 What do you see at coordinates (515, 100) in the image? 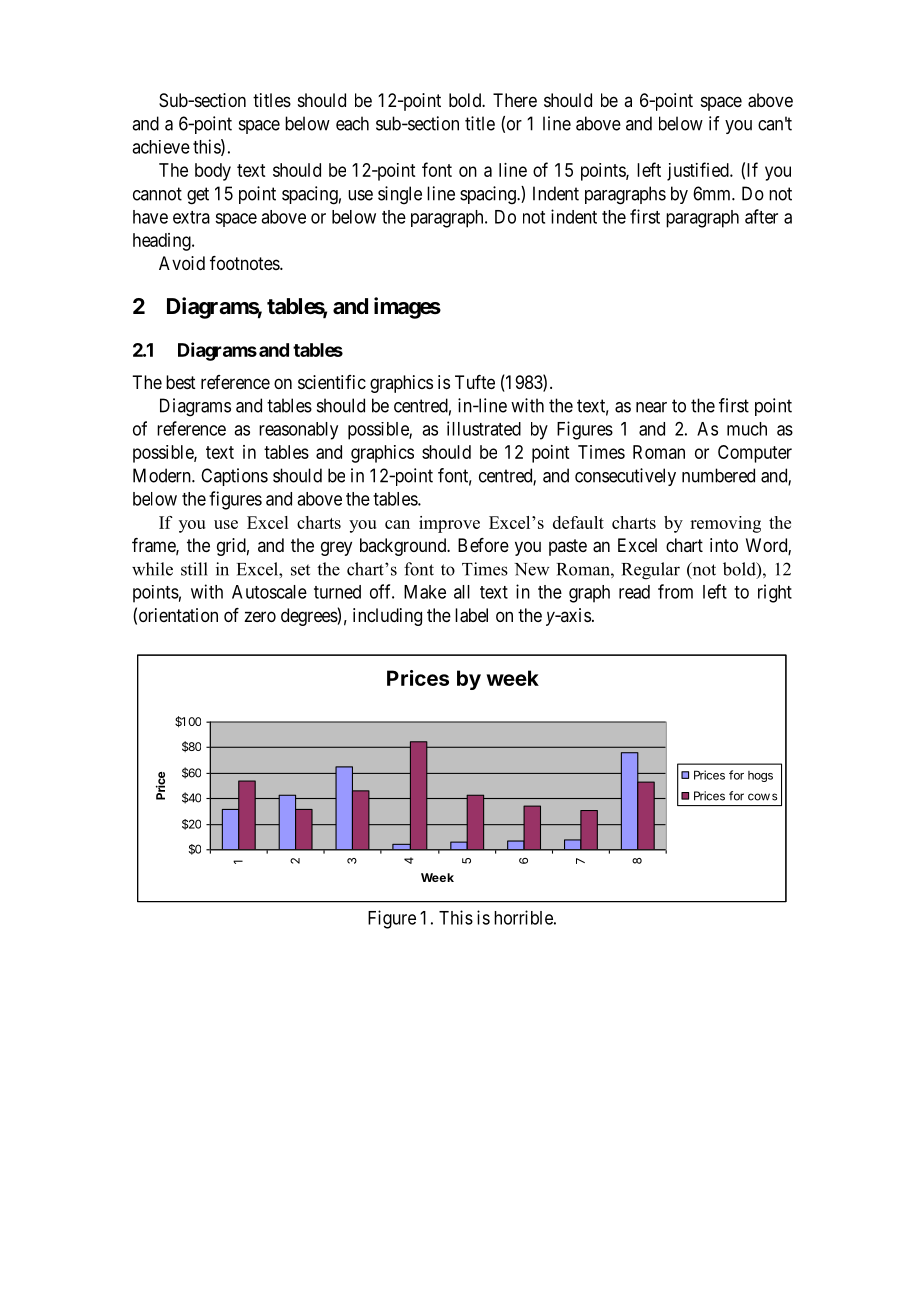
I see `There` at bounding box center [515, 100].
